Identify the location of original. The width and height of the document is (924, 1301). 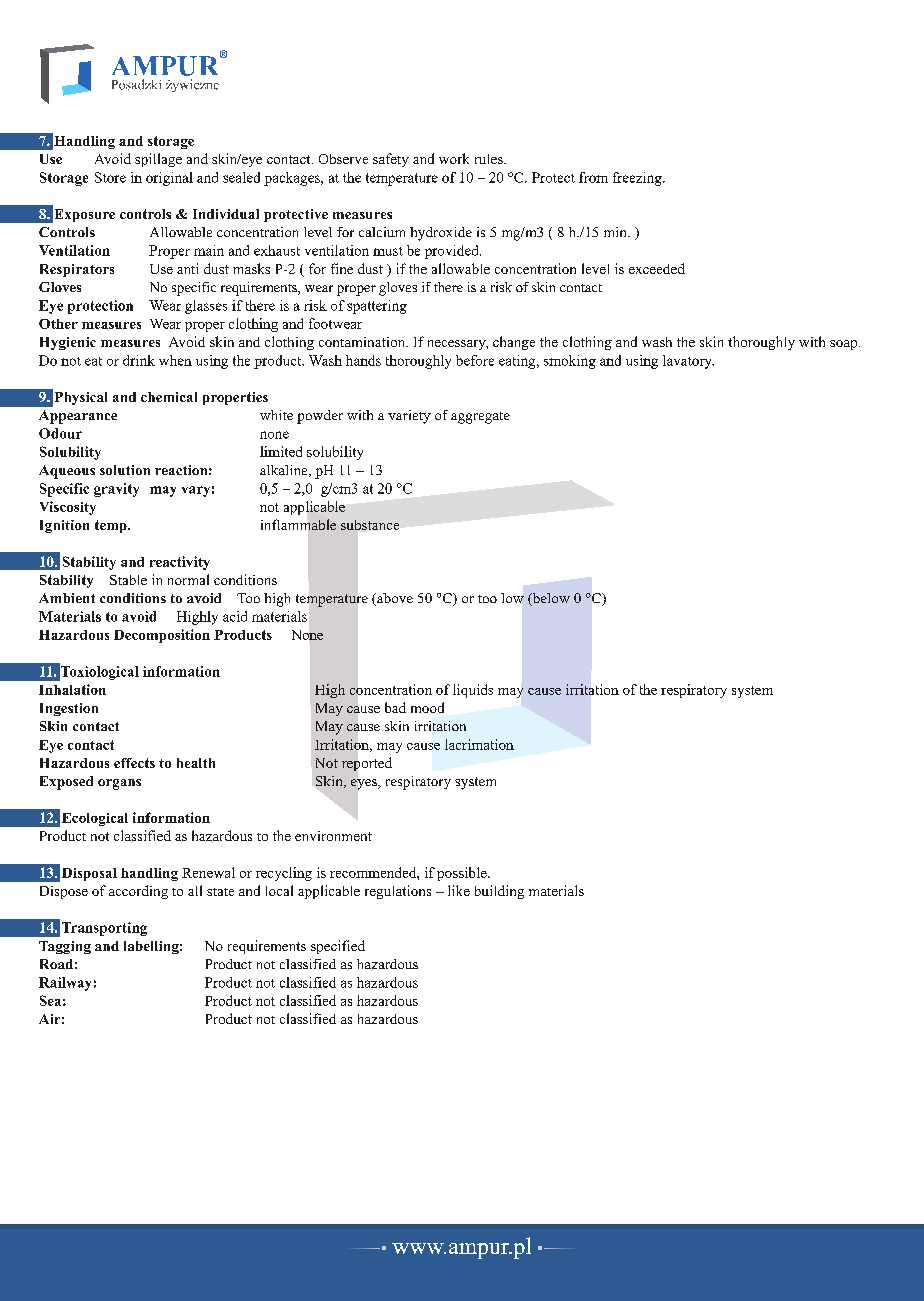
(169, 179).
